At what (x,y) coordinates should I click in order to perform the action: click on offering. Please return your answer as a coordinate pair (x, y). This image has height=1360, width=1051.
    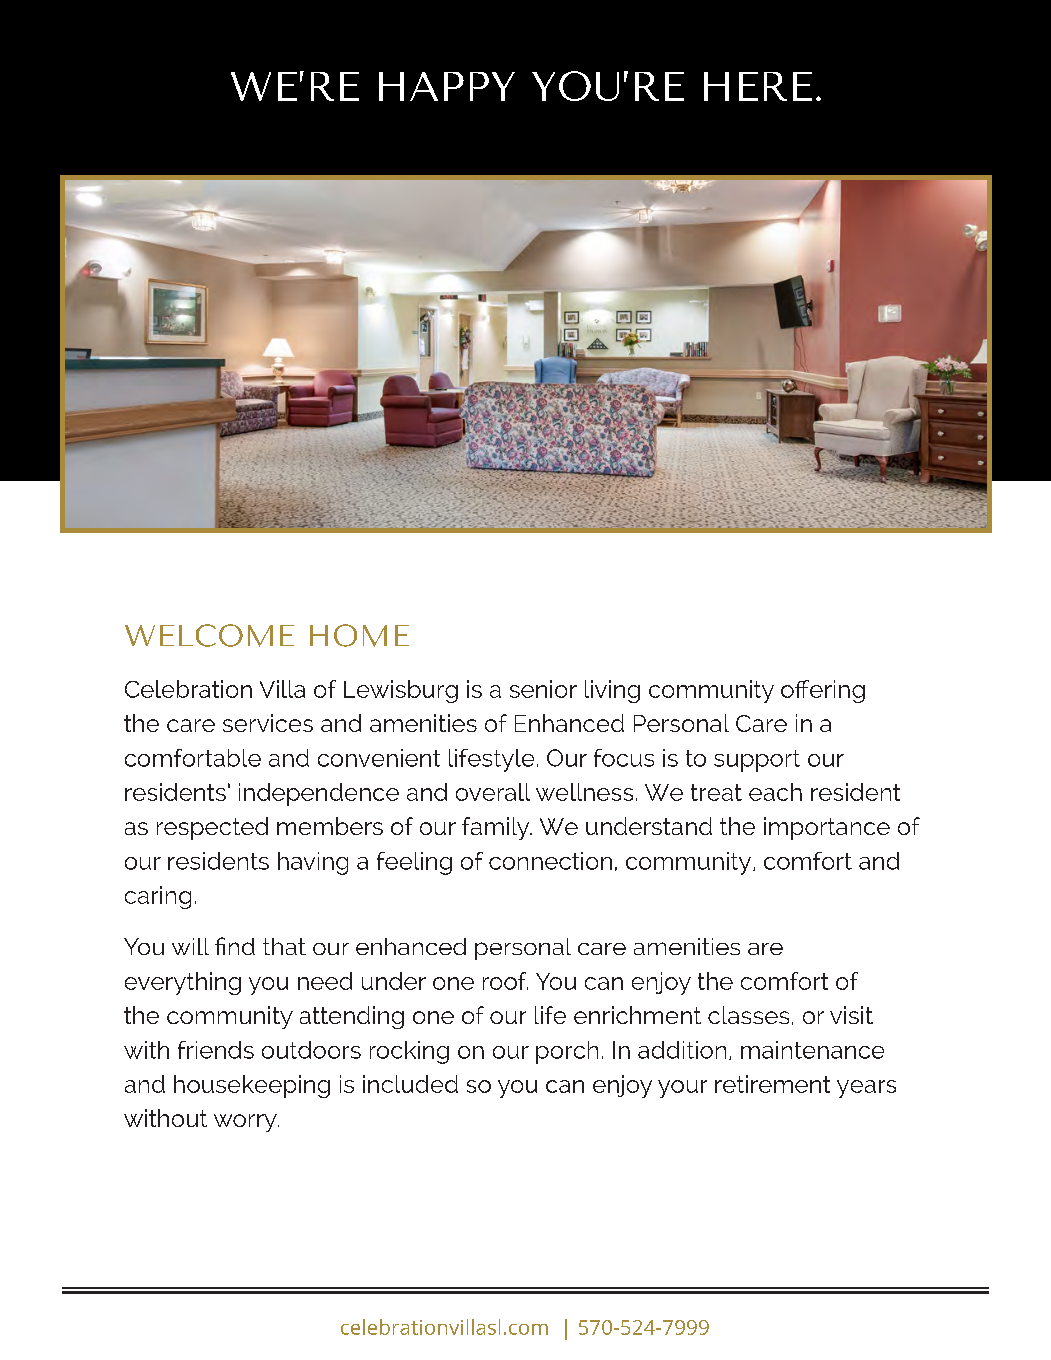
    Looking at the image, I should click on (823, 691).
